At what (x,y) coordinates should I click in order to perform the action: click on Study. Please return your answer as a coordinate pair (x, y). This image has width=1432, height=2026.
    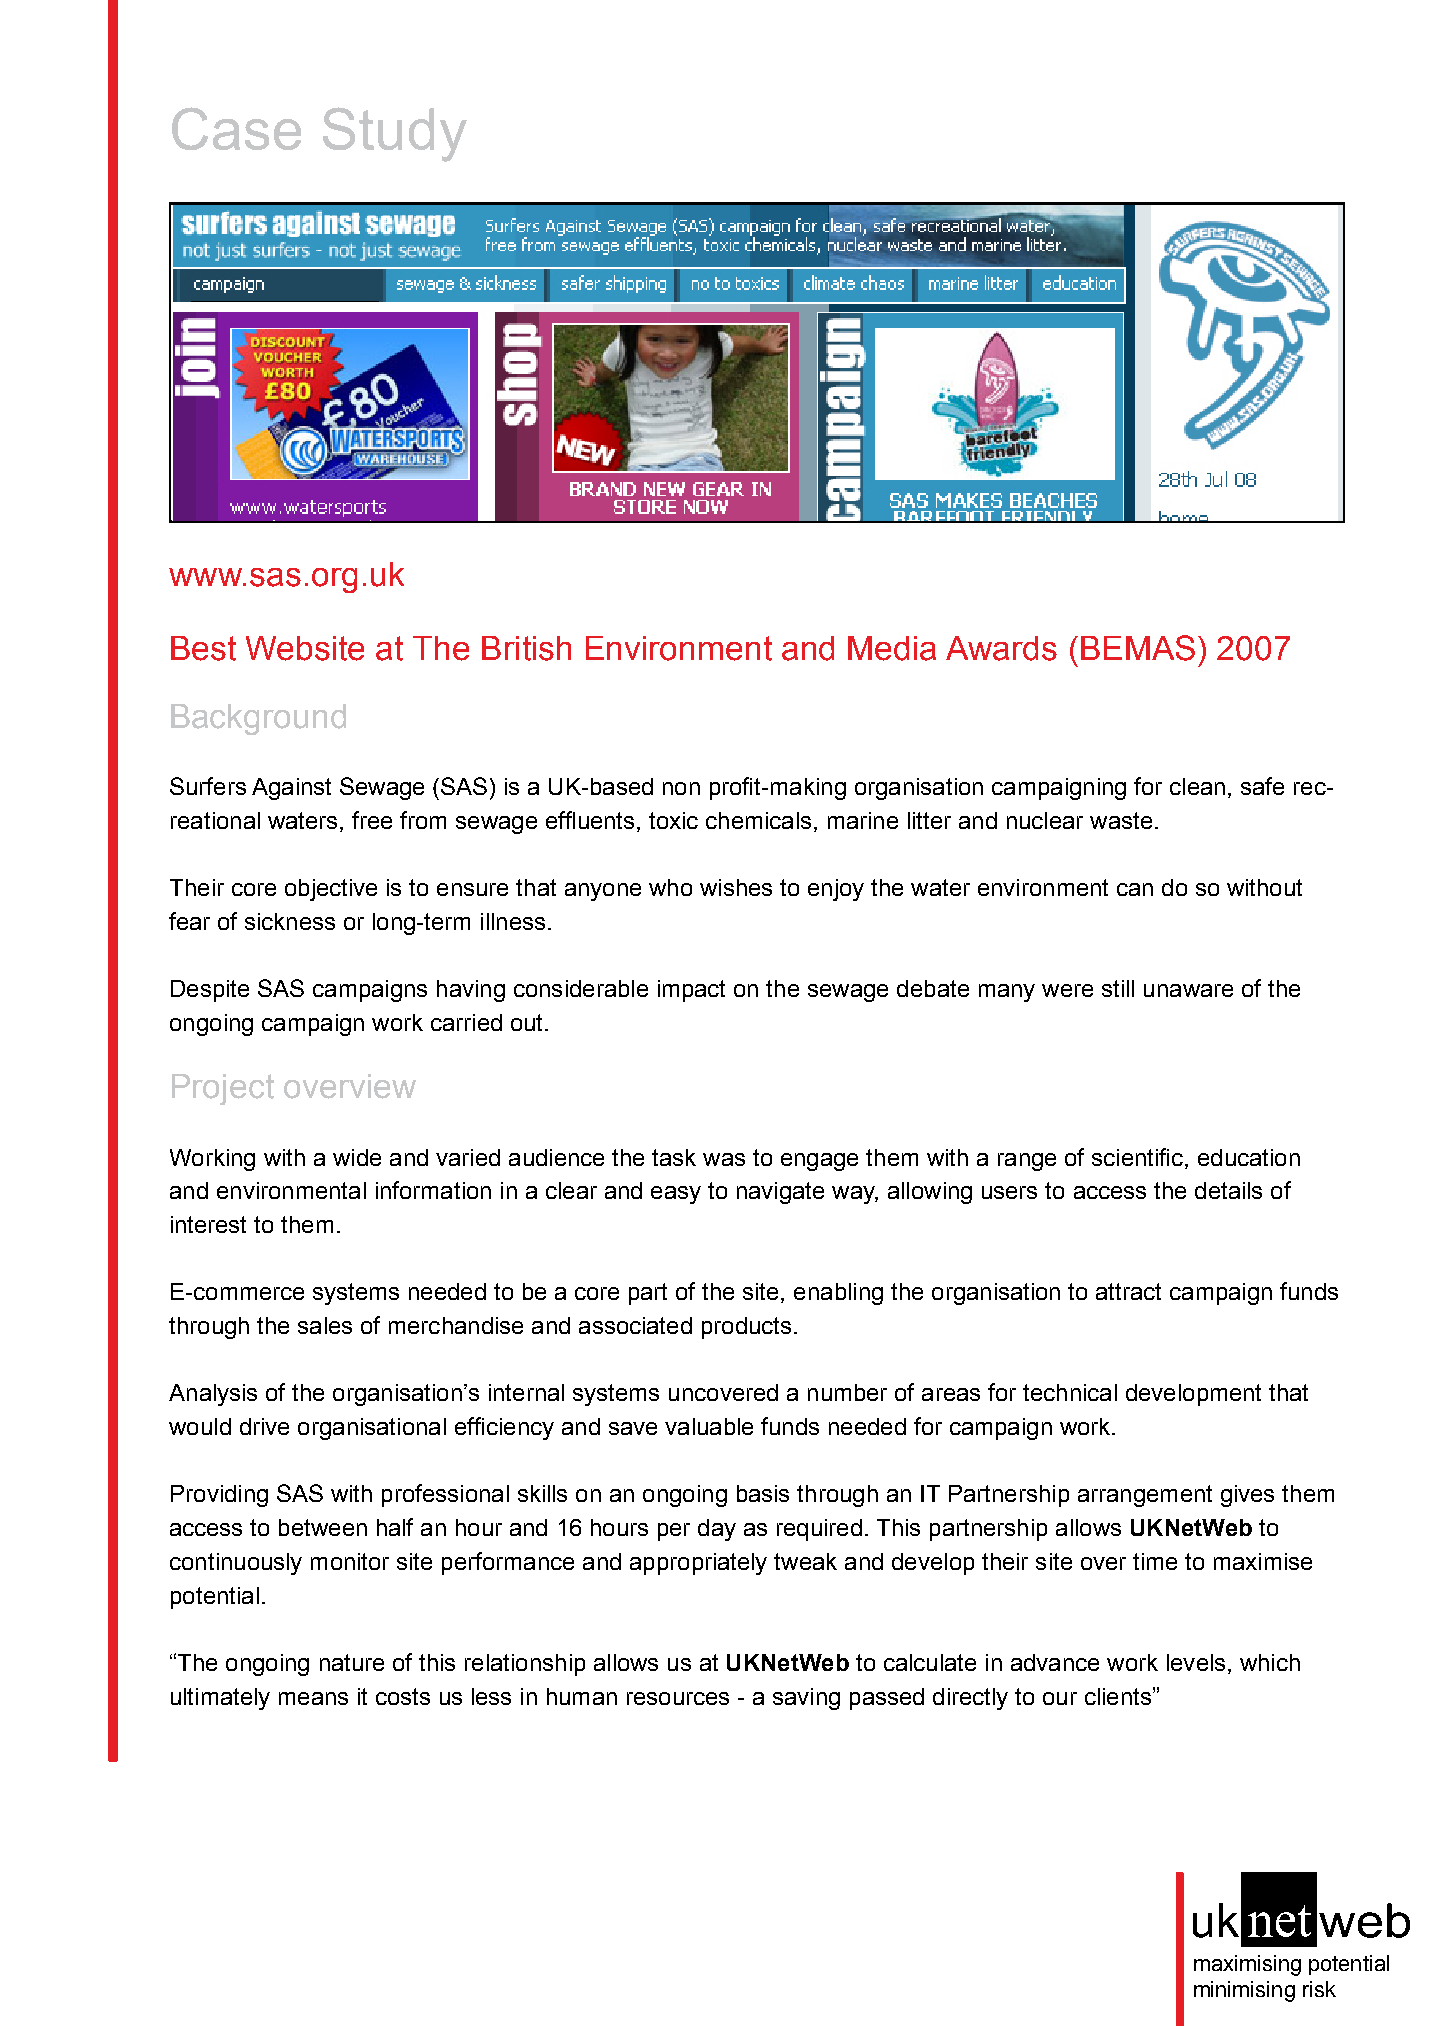
    Looking at the image, I should click on (395, 134).
